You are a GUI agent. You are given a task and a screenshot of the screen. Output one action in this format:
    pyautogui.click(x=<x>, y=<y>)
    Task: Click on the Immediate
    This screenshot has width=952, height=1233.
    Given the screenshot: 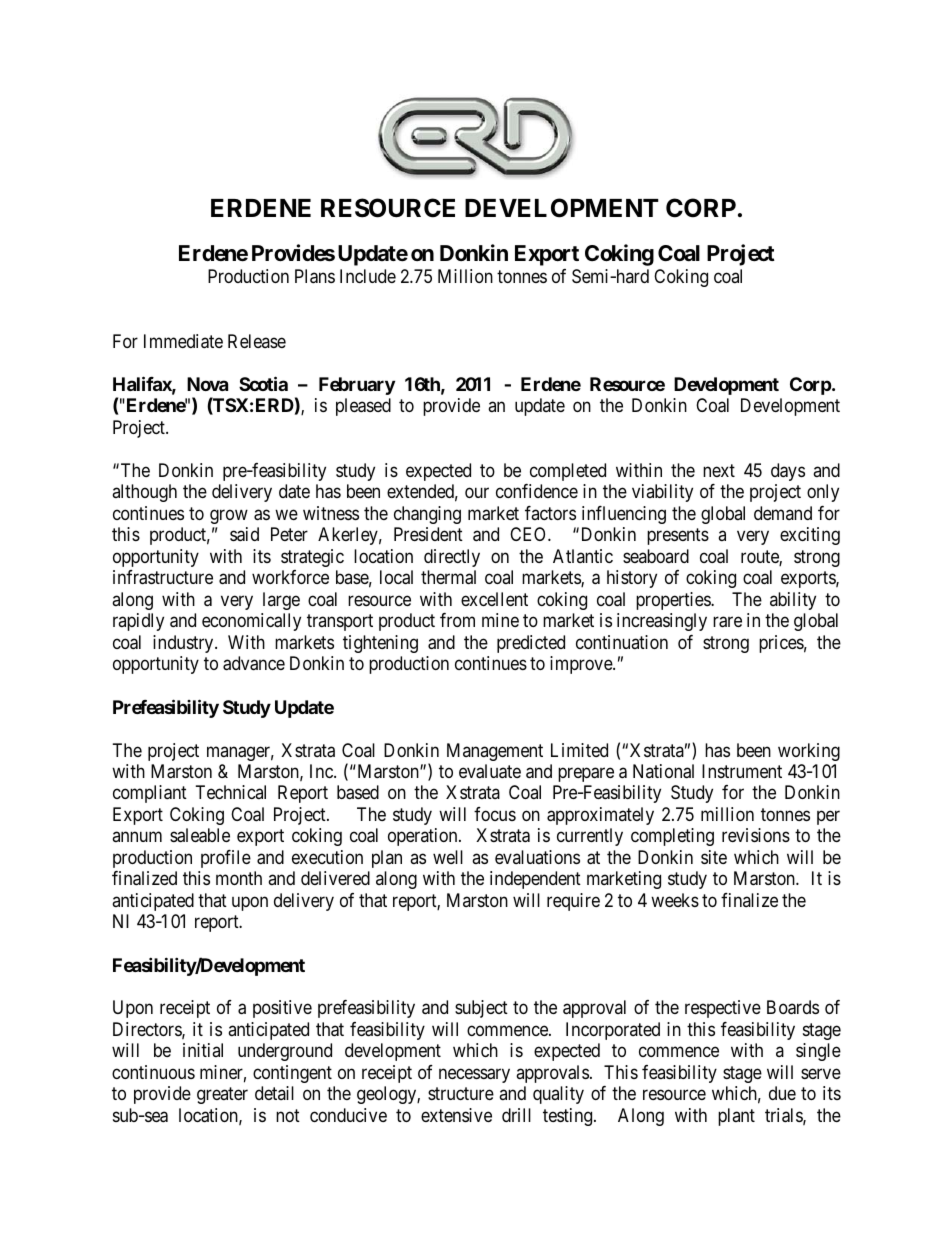 What is the action you would take?
    pyautogui.click(x=183, y=341)
